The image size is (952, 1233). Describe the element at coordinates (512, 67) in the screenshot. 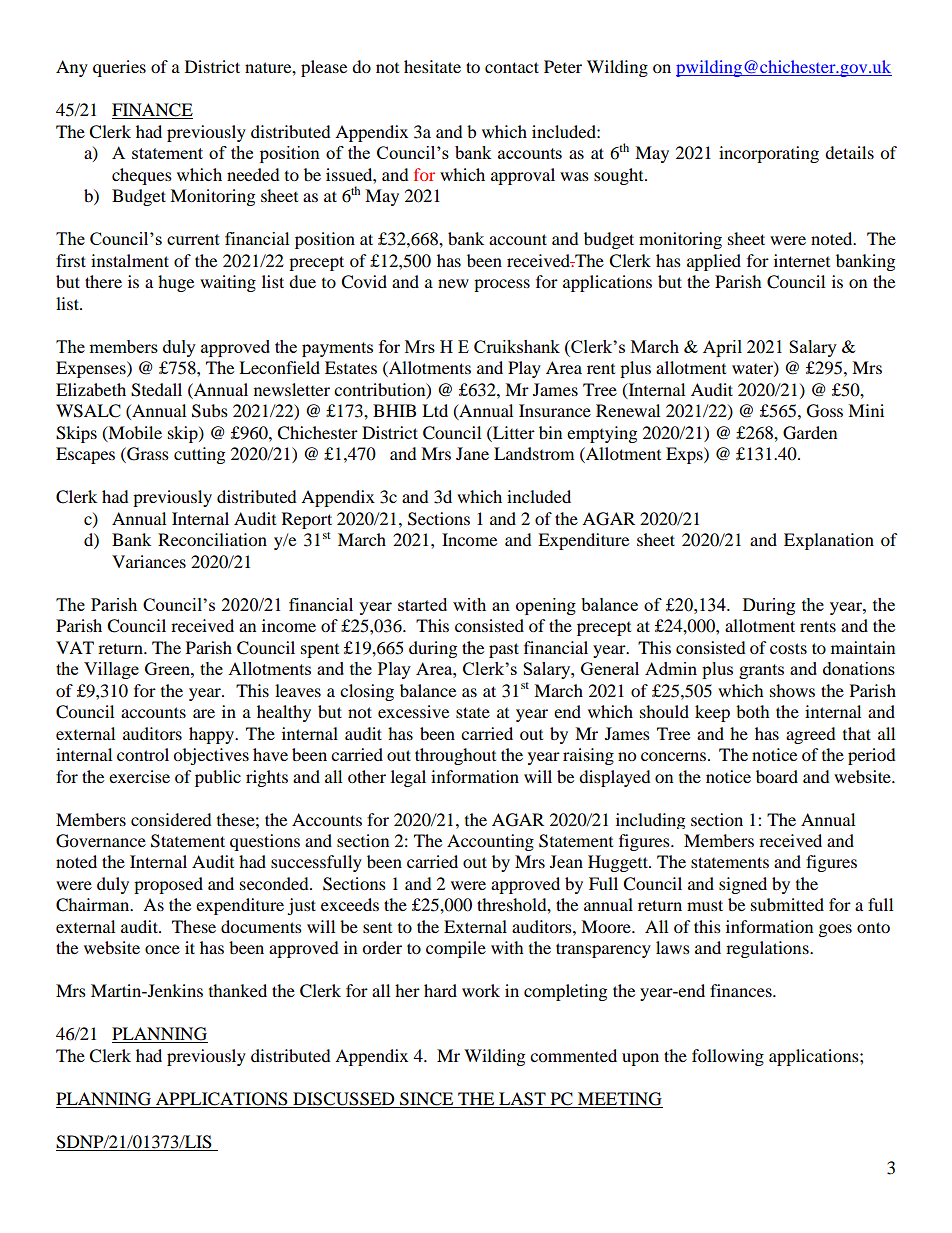

I see `contact` at that location.
